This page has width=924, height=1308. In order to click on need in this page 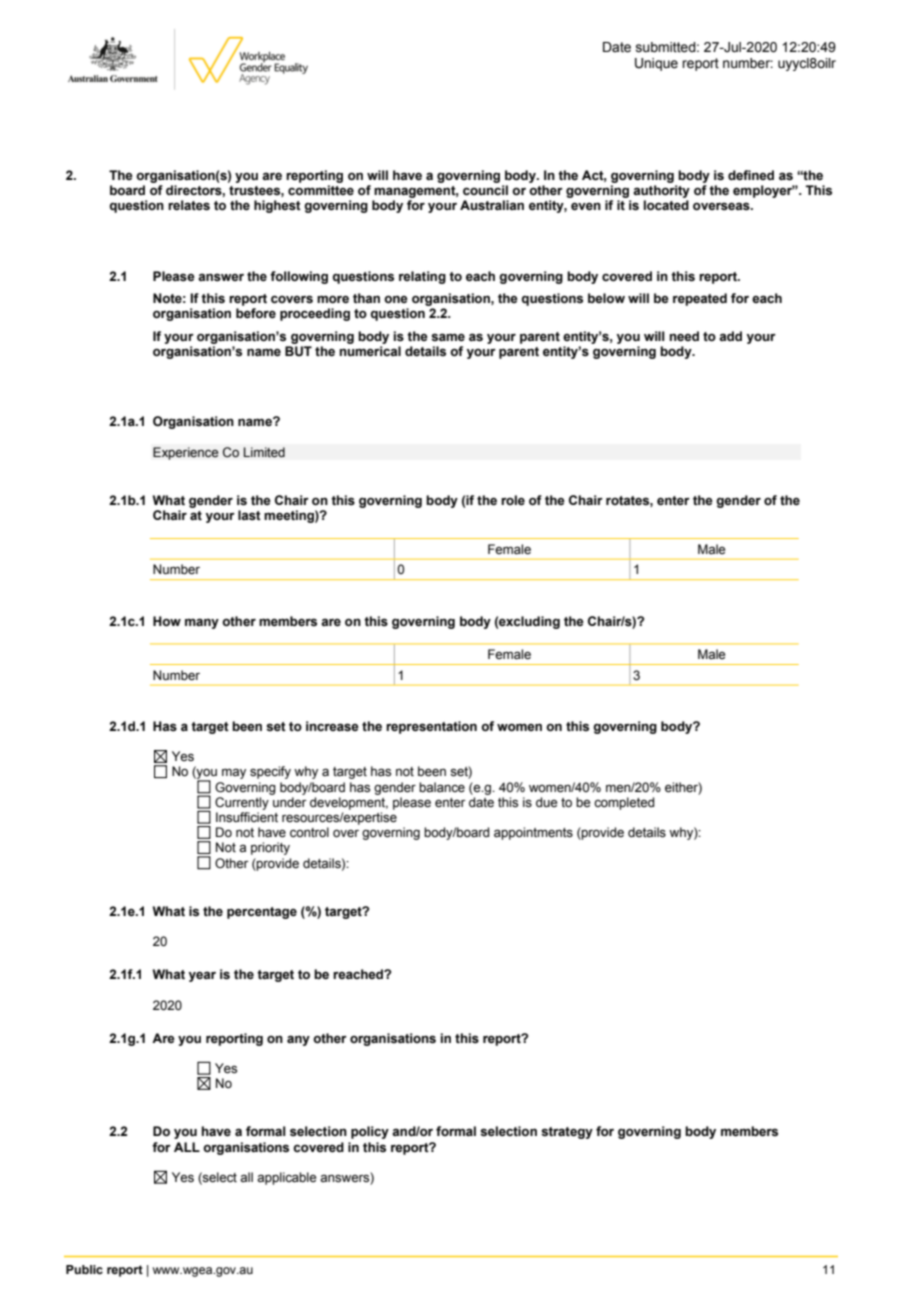, I will do `click(684, 336)`.
